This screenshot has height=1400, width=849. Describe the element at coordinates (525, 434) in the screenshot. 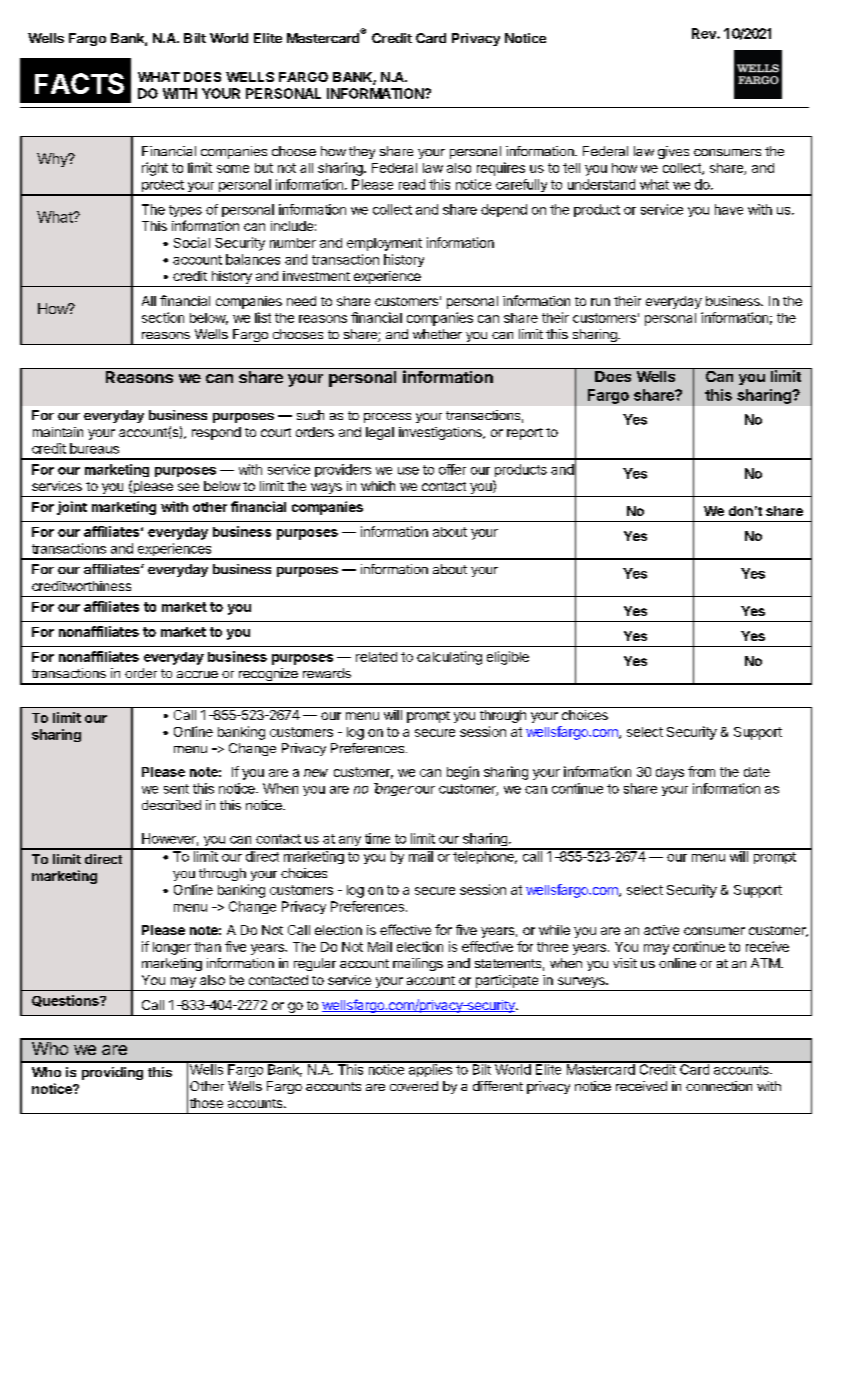

I see `report` at that location.
